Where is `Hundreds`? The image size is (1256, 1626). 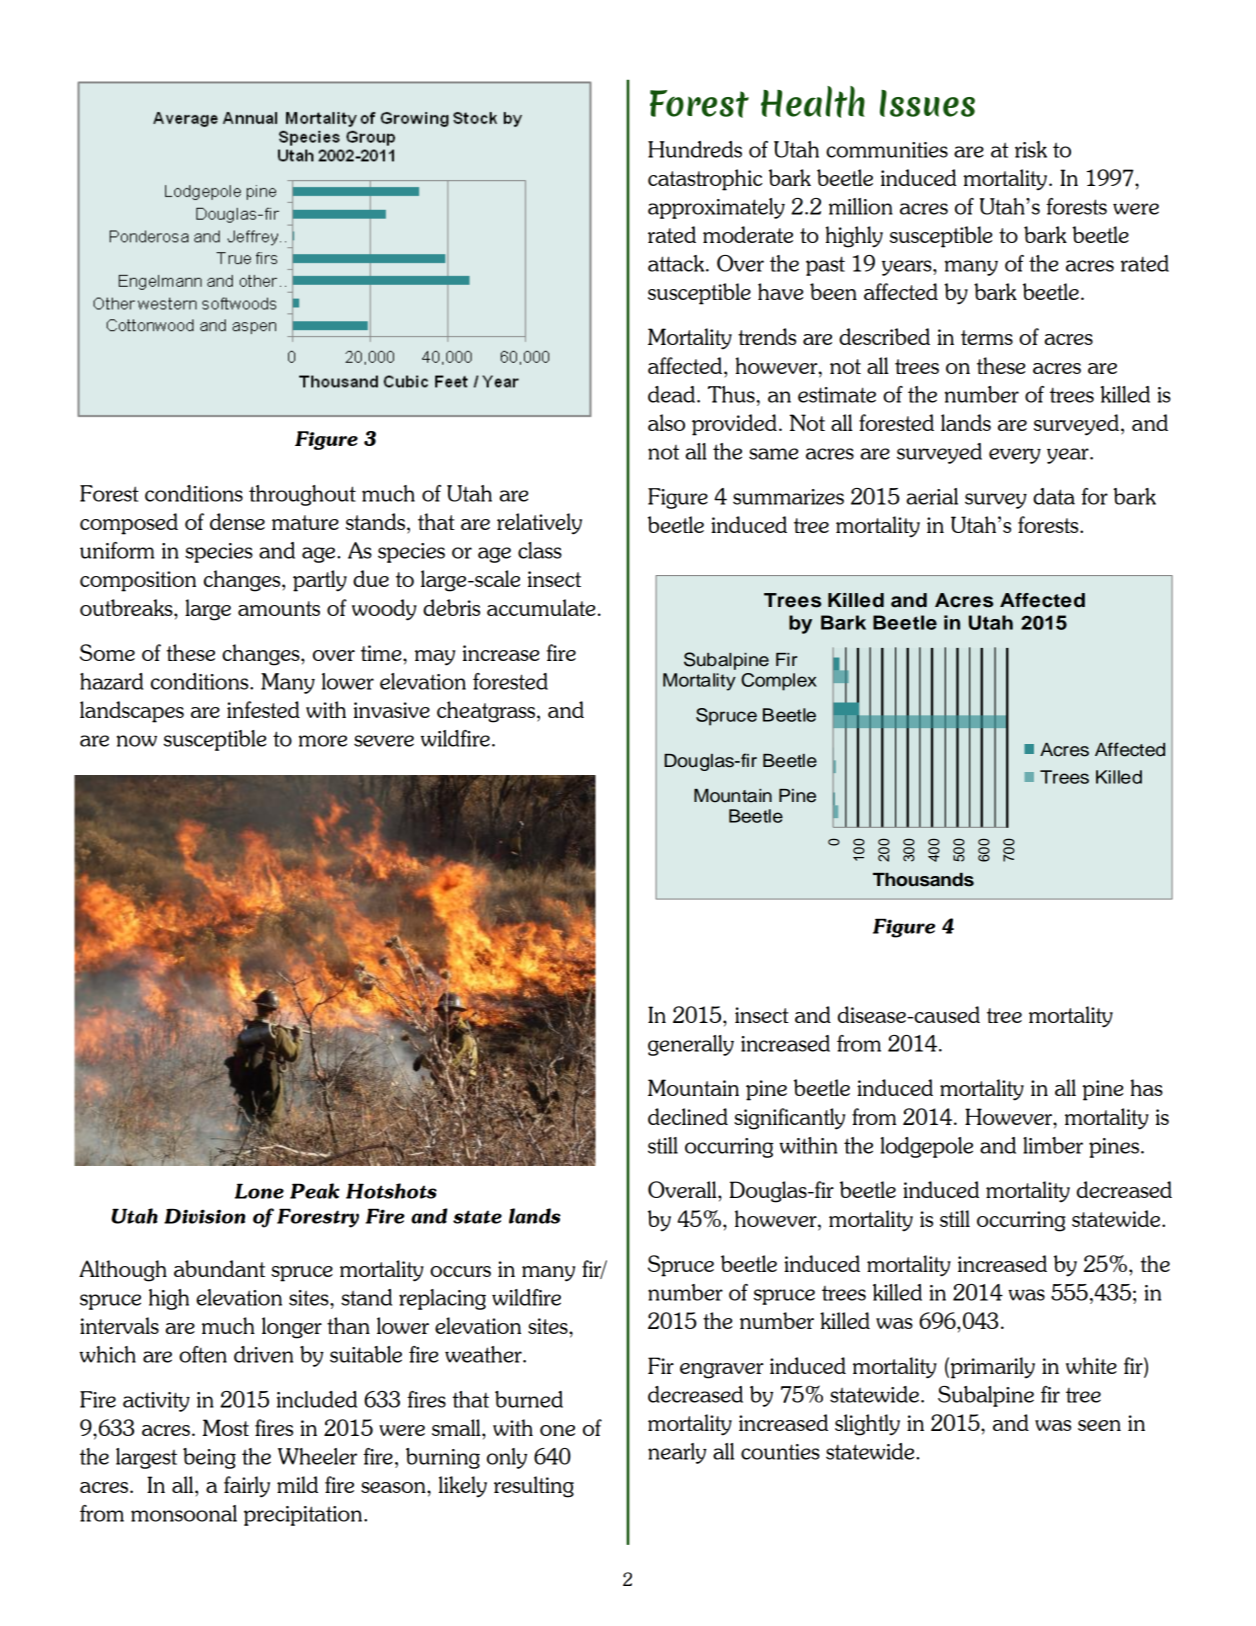
Hundreds is located at coordinates (695, 149).
